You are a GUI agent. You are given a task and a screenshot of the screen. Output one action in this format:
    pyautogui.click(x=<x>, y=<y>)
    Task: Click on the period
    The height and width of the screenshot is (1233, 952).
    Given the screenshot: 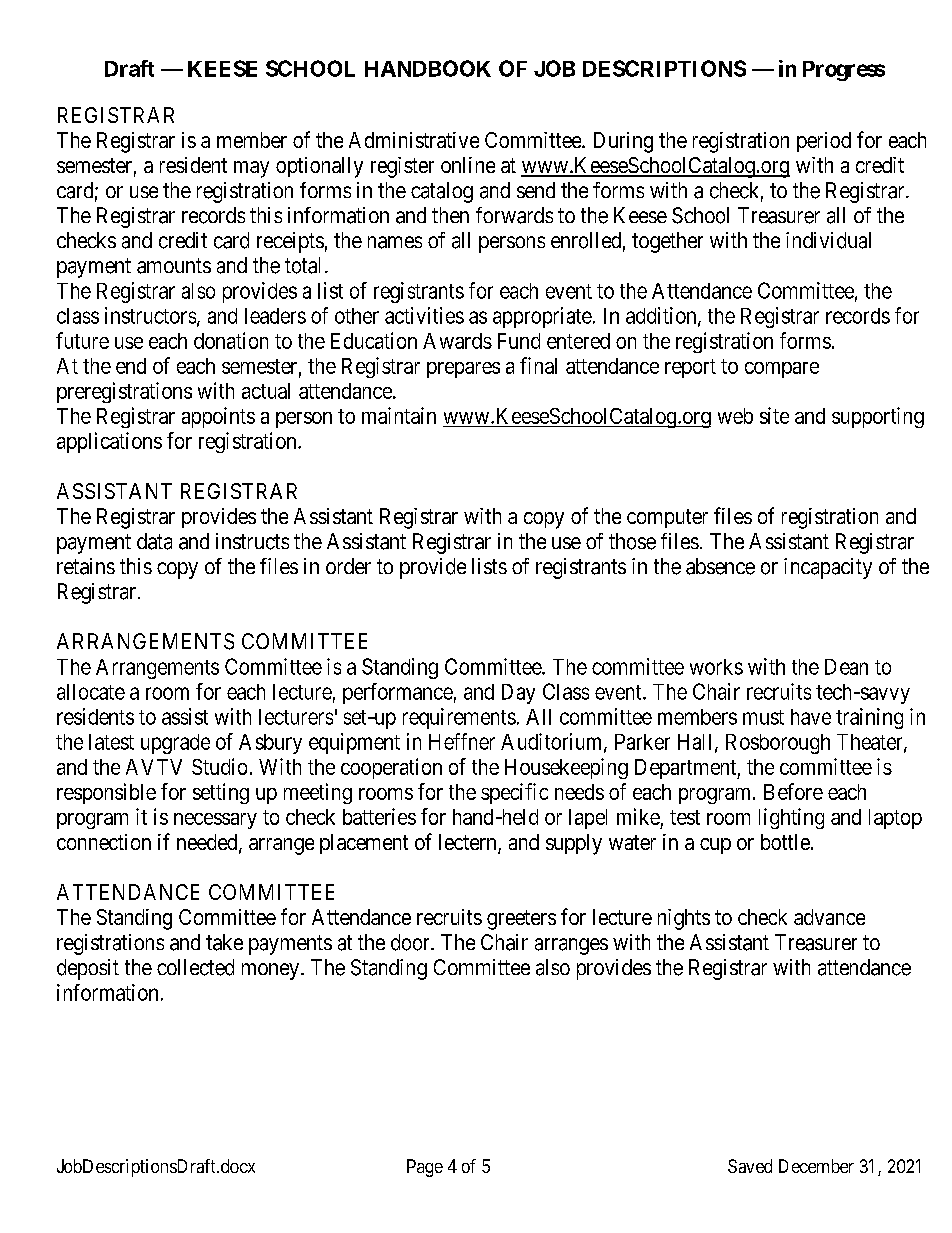 What is the action you would take?
    pyautogui.click(x=824, y=142)
